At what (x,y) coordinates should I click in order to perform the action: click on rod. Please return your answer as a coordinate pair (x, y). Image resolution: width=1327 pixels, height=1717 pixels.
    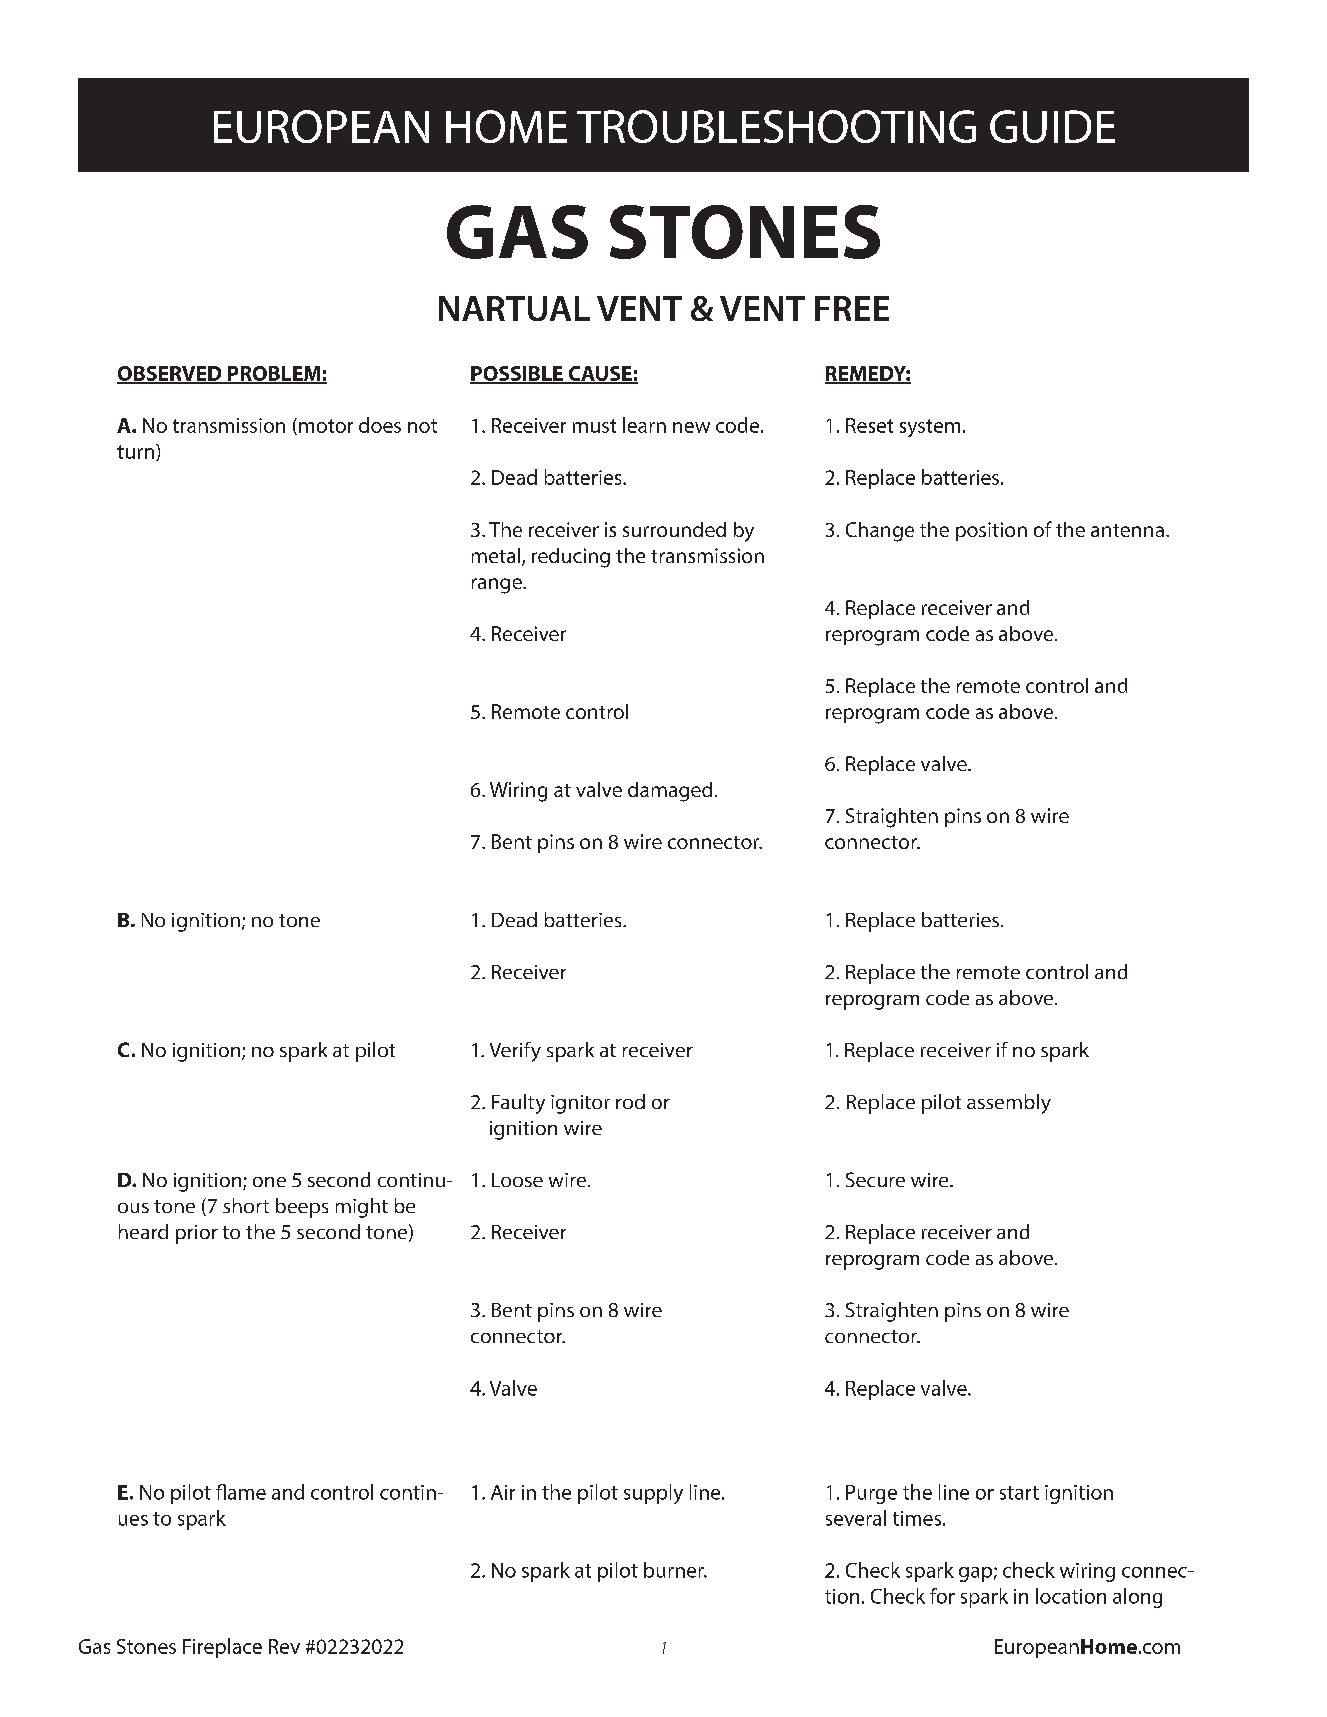
    Looking at the image, I should click on (630, 1101).
